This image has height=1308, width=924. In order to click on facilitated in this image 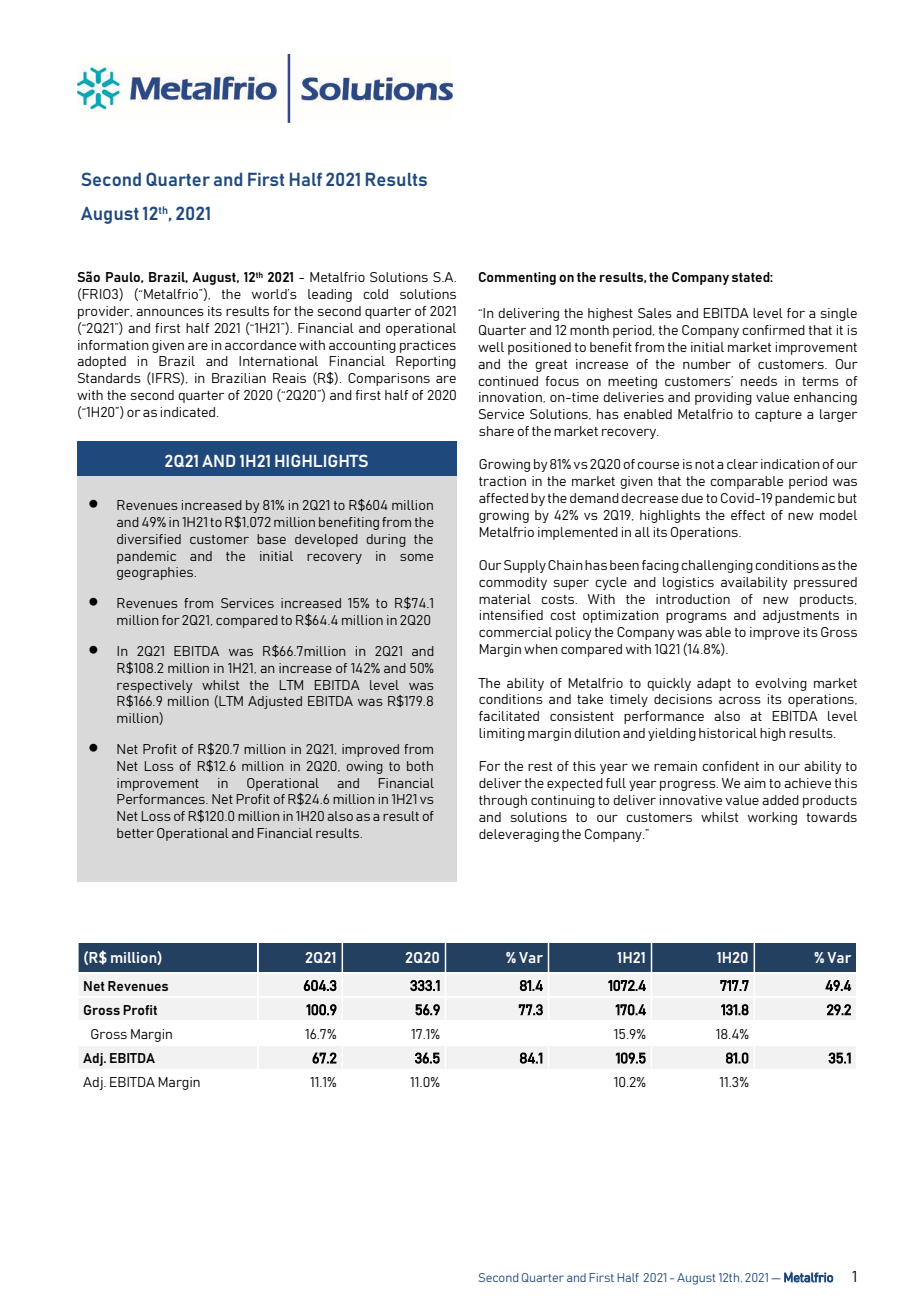, I will do `click(509, 716)`.
